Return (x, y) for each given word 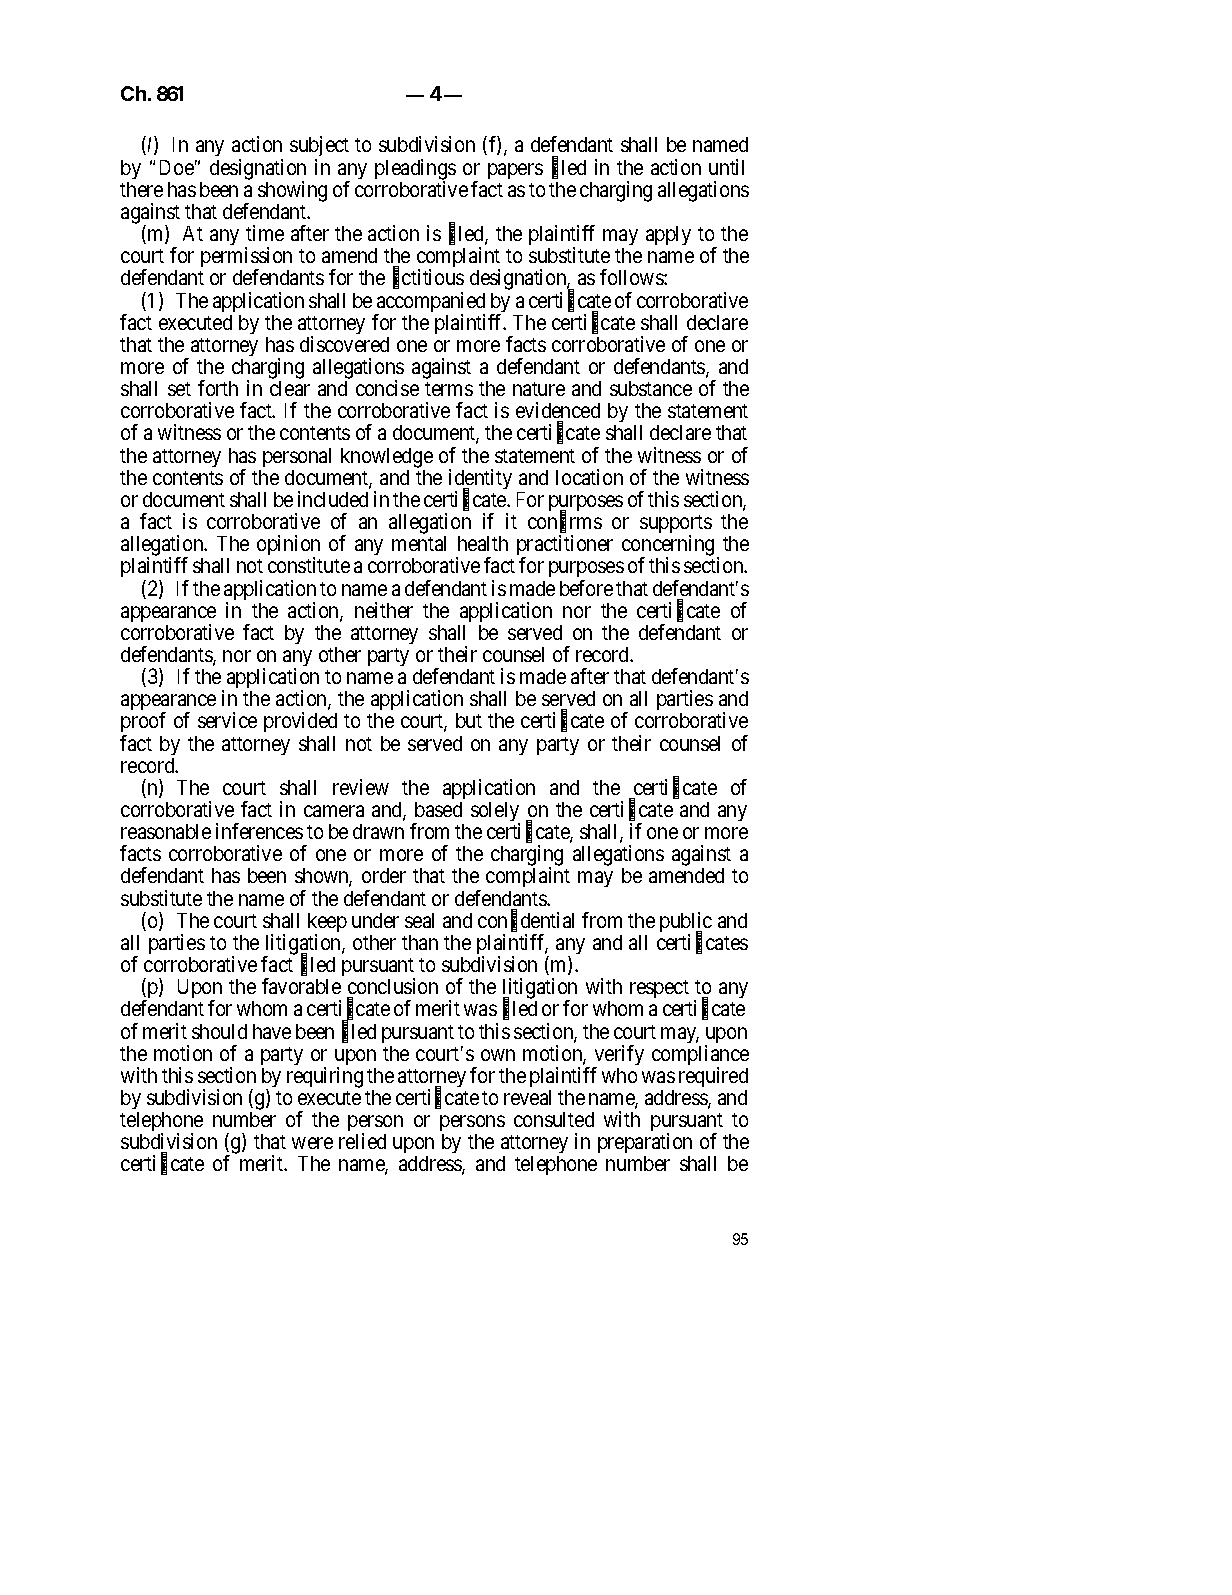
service (227, 720)
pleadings (415, 170)
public (686, 923)
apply (668, 235)
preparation (645, 1145)
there (141, 189)
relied (362, 1141)
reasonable (166, 831)
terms (449, 389)
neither (384, 610)
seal (419, 920)
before (586, 588)
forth (218, 388)
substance (651, 388)
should (219, 1031)
